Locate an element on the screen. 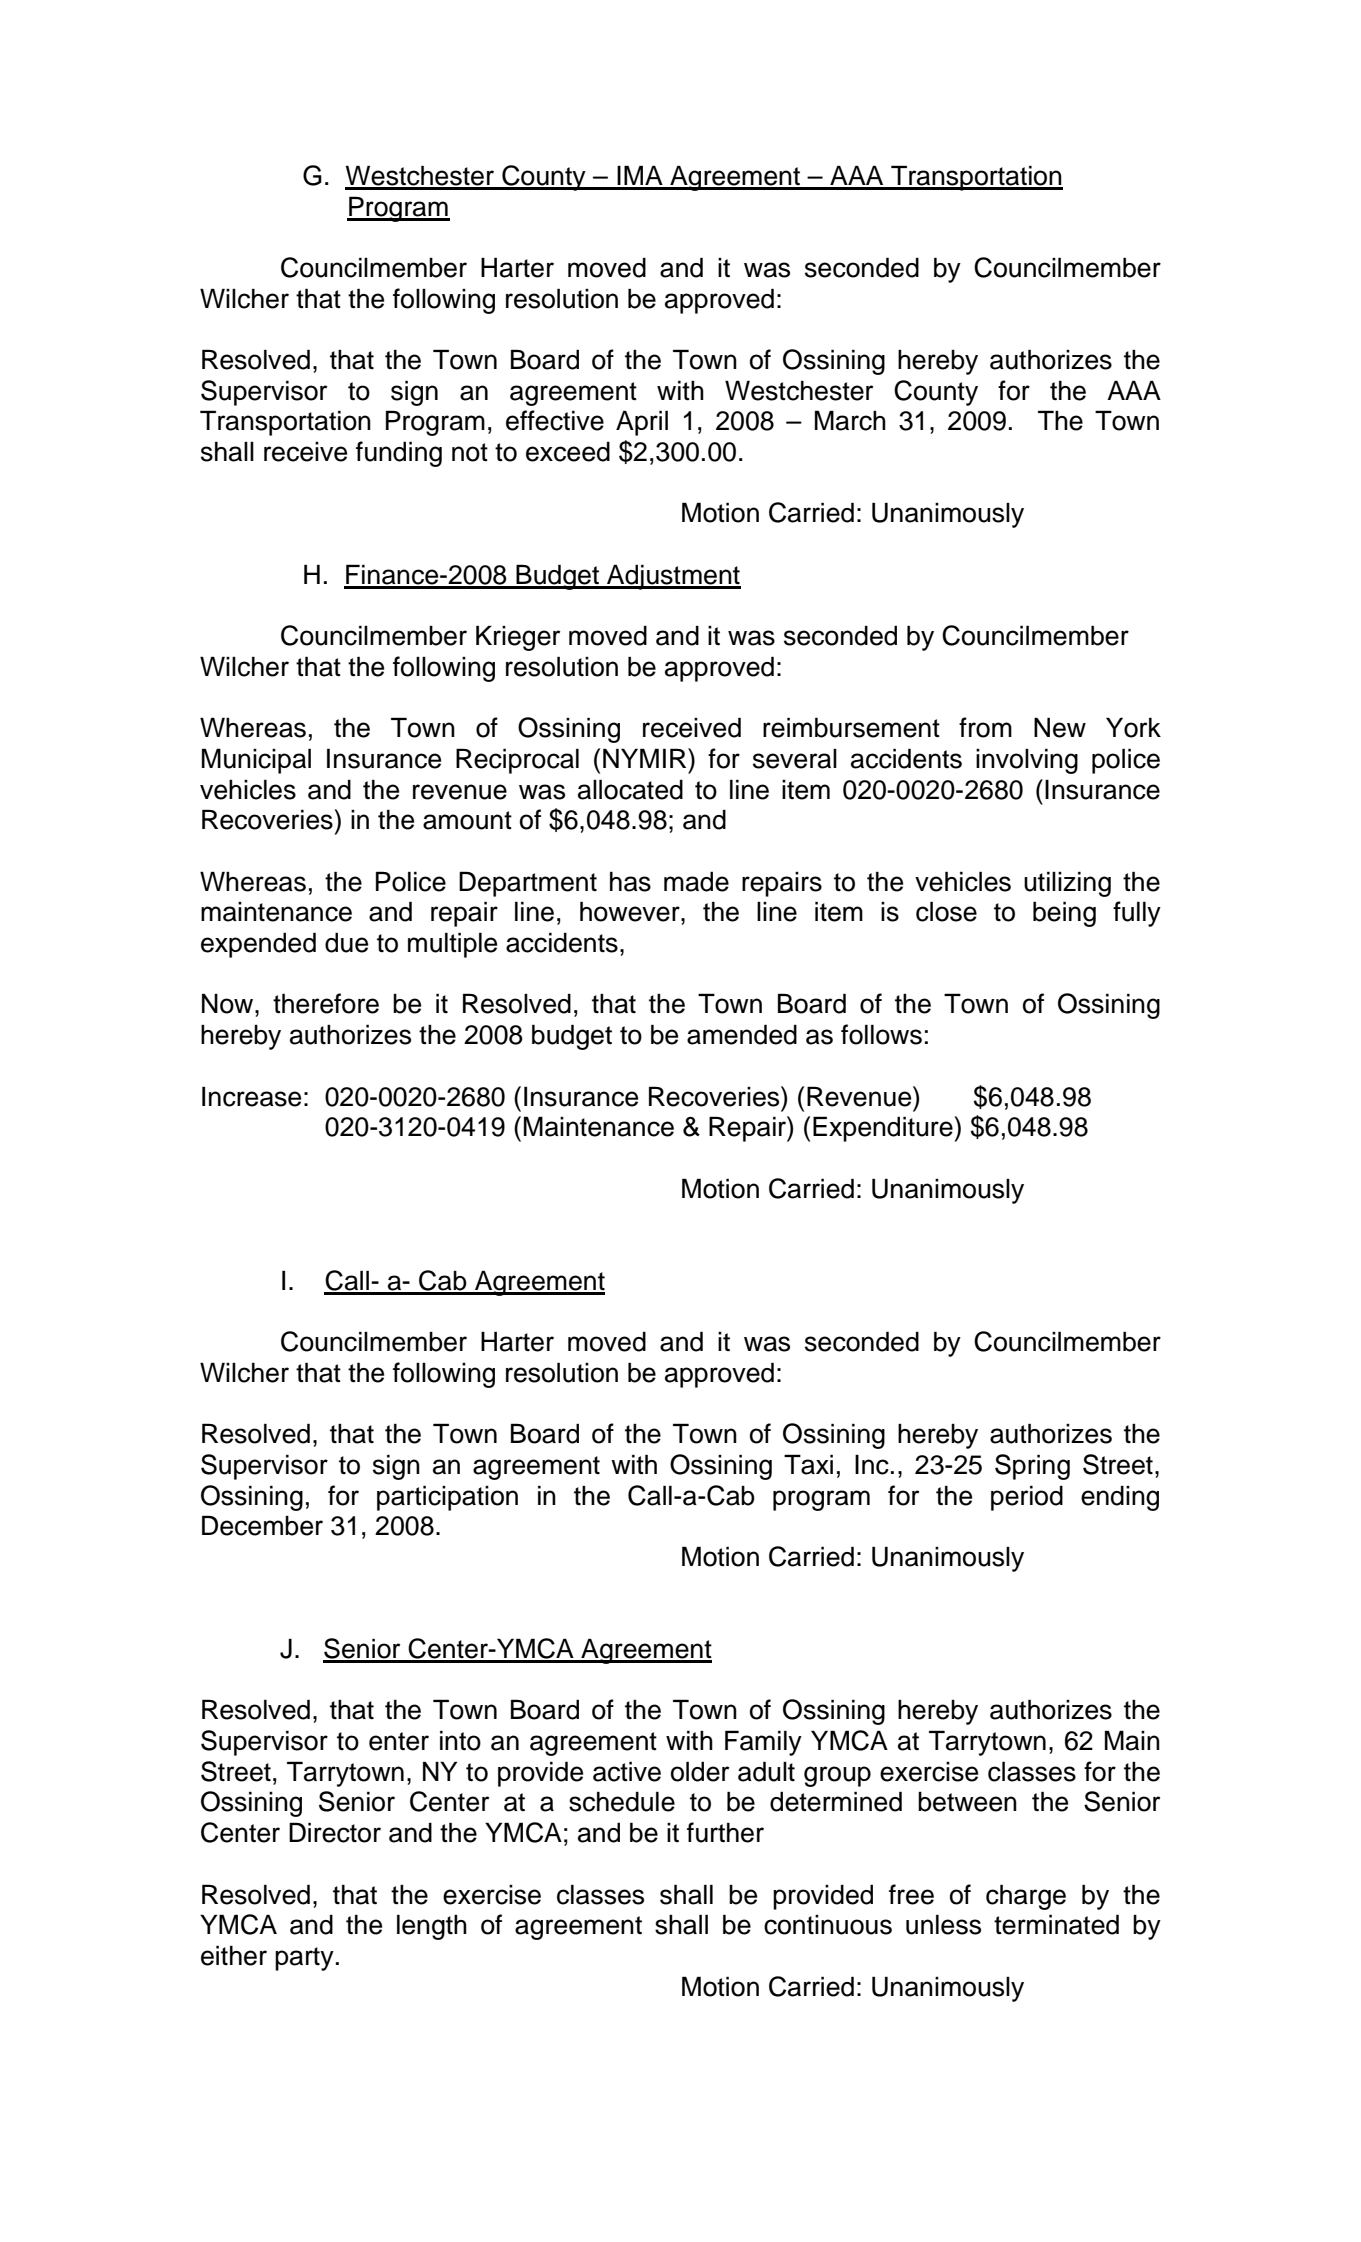  funding is located at coordinates (399, 454).
